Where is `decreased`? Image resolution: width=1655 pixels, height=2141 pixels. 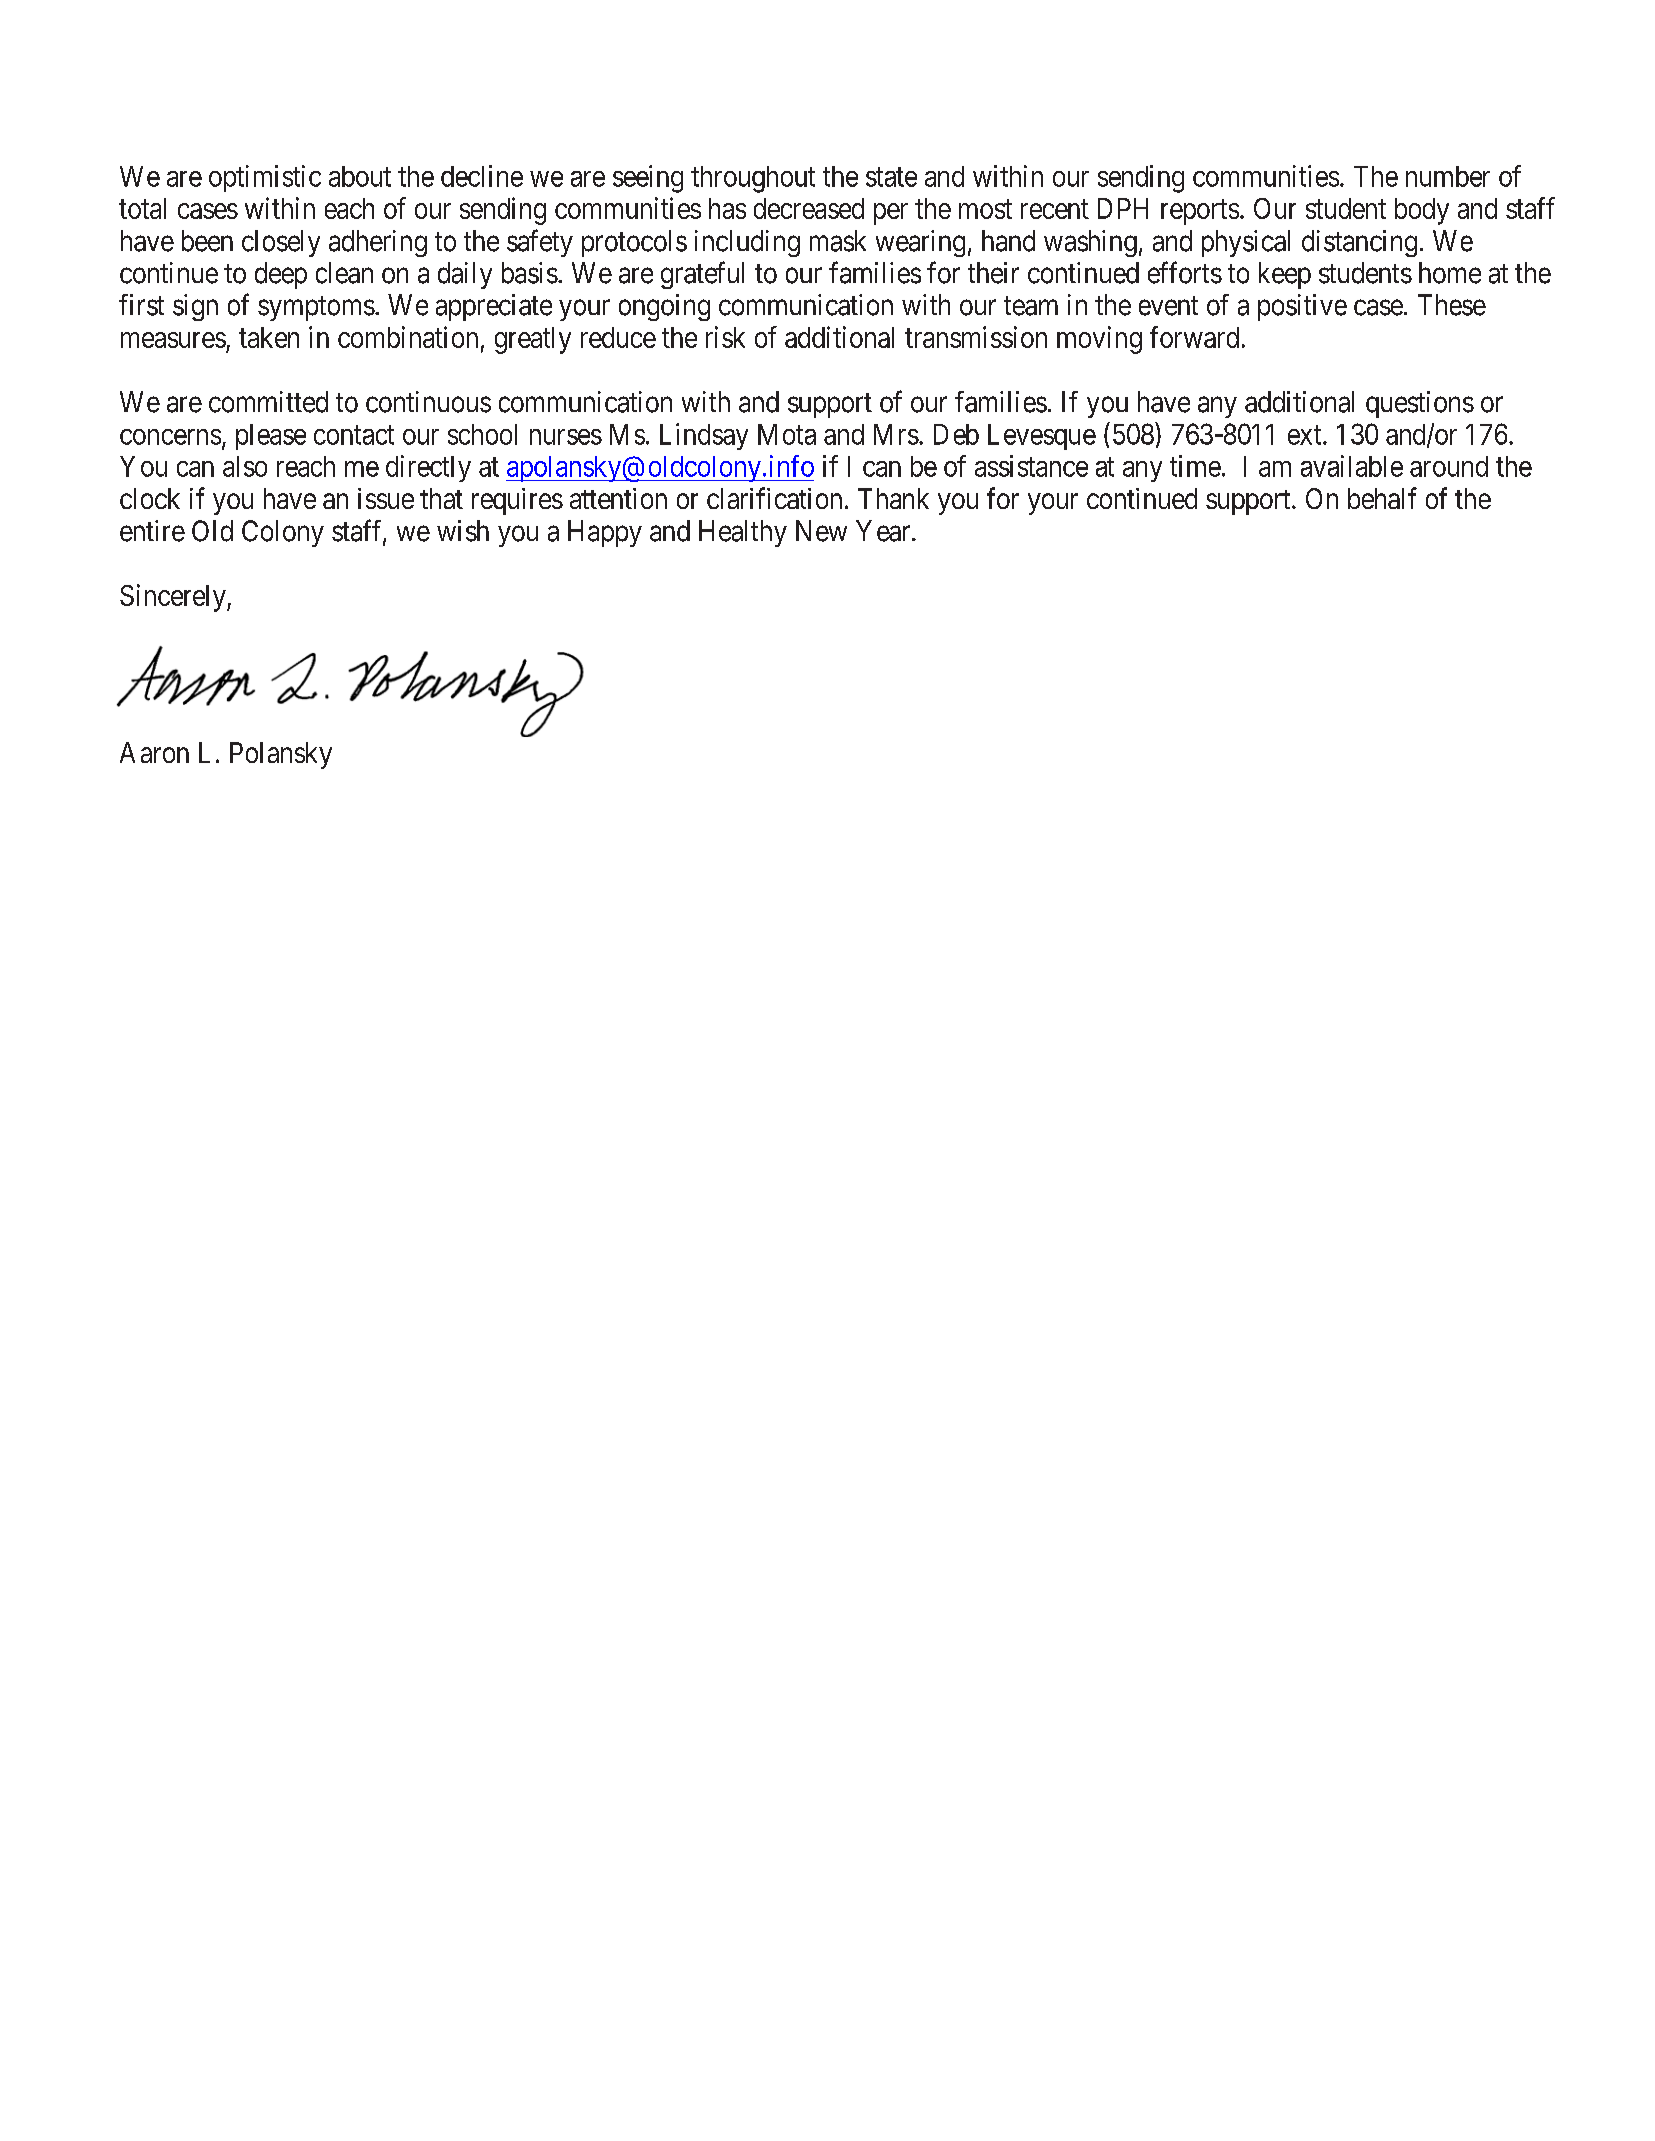 decreased is located at coordinates (809, 208).
